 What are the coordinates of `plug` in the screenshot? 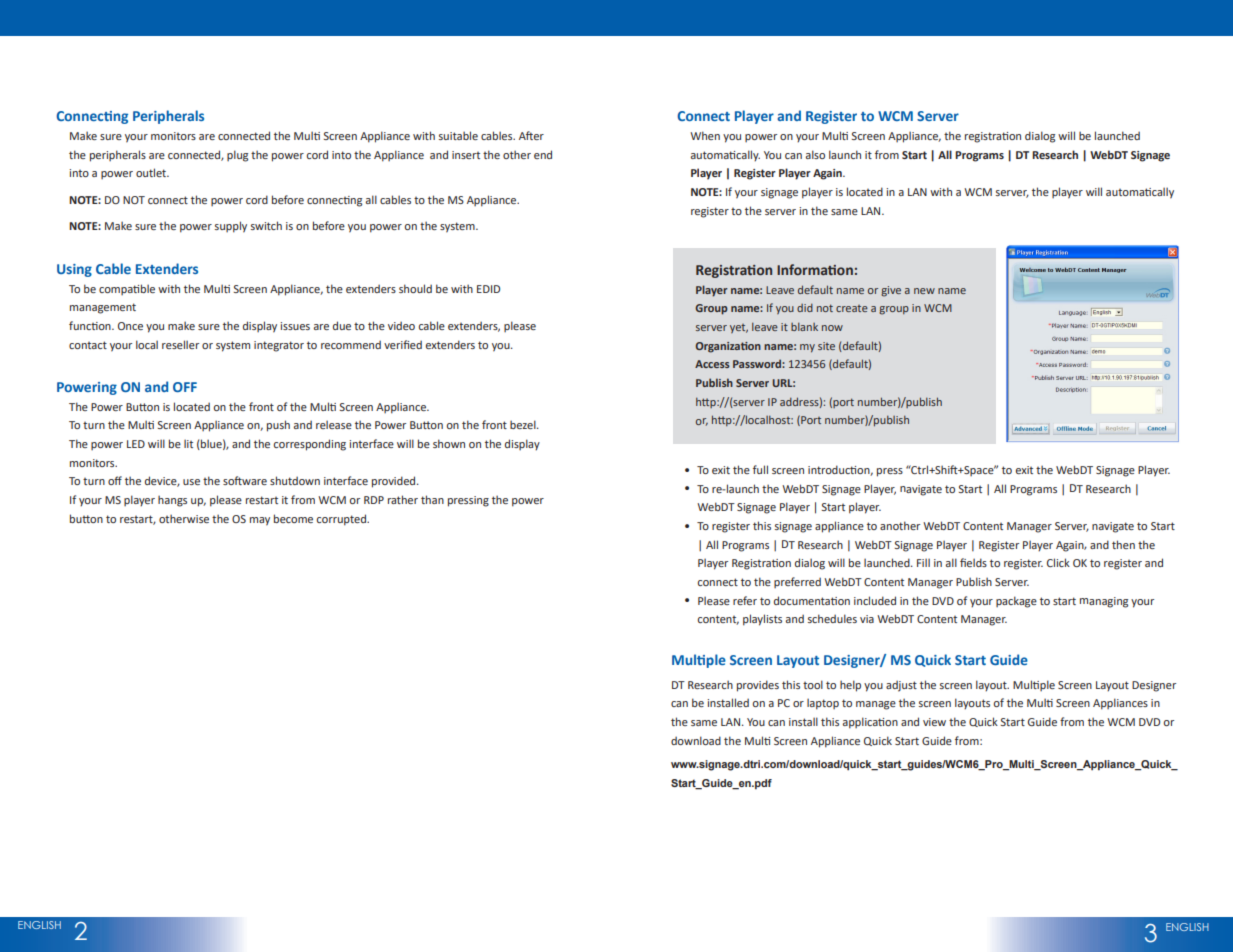 It's located at (237, 156).
